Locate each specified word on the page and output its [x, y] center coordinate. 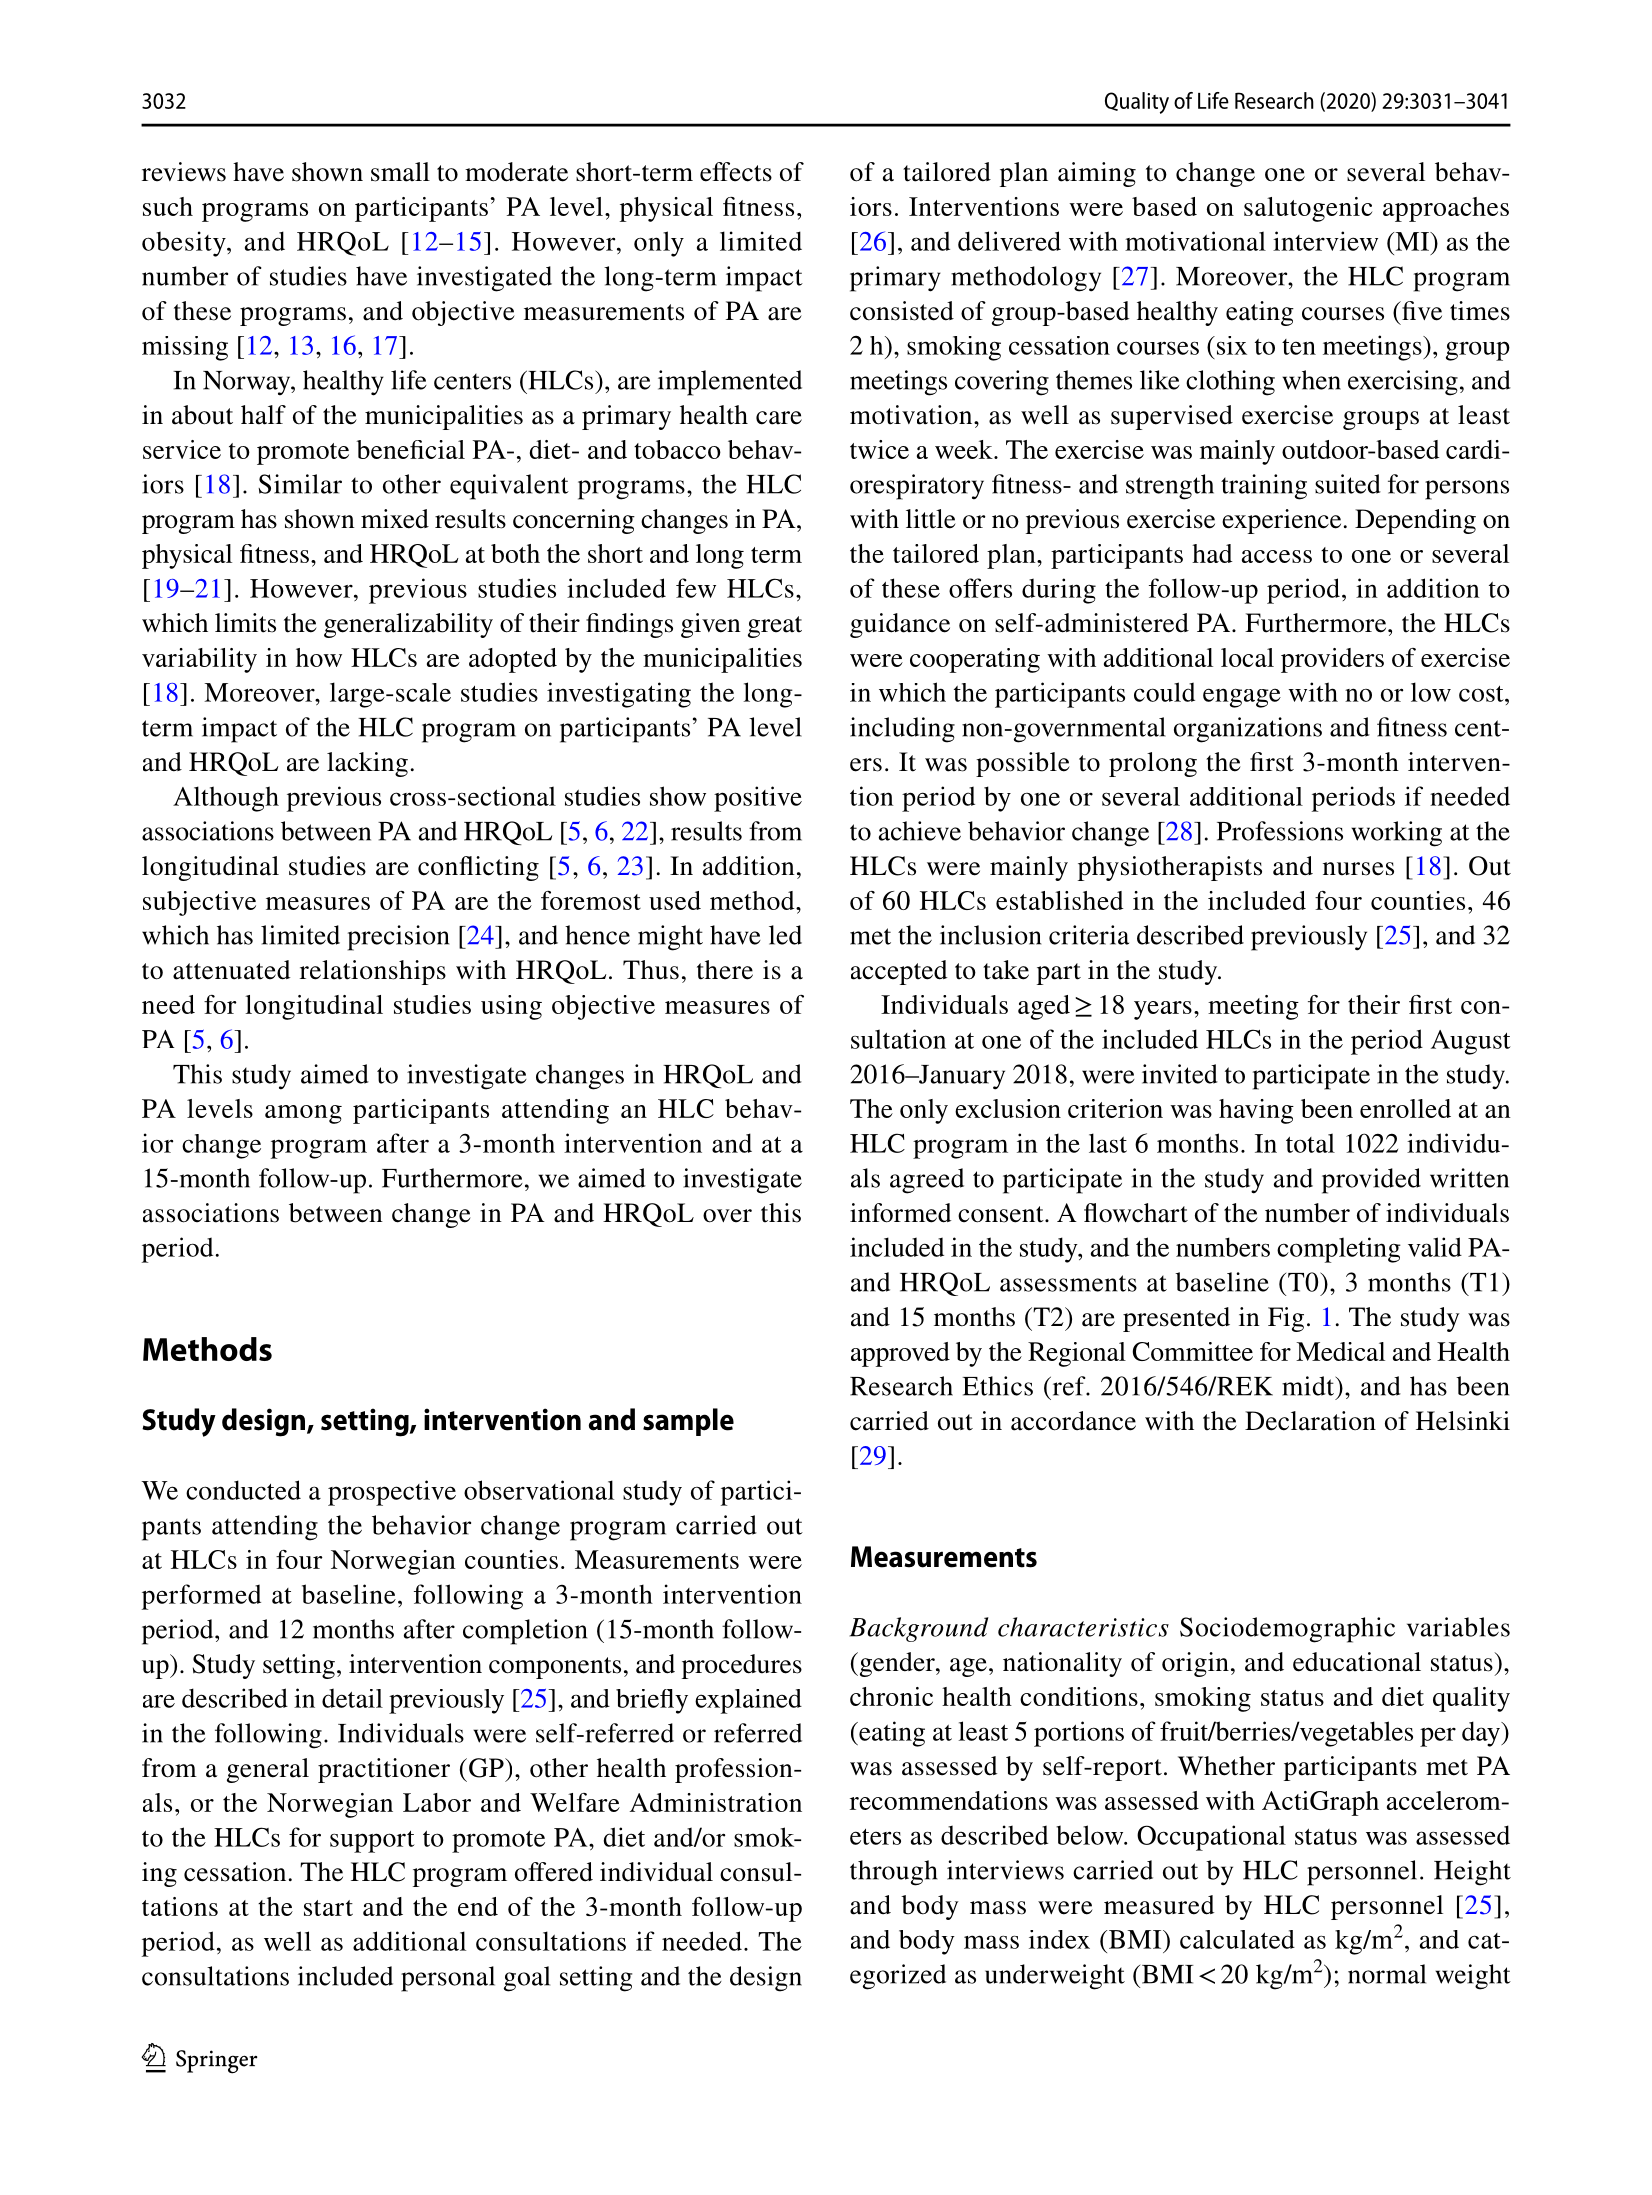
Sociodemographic [1287, 1630]
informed [900, 1213]
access [1277, 556]
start [328, 1908]
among [303, 1114]
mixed [395, 519]
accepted [899, 972]
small [400, 172]
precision [398, 938]
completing [1339, 1250]
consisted [902, 311]
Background [919, 1629]
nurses [1358, 869]
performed [201, 1597]
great [775, 627]
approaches [1446, 209]
